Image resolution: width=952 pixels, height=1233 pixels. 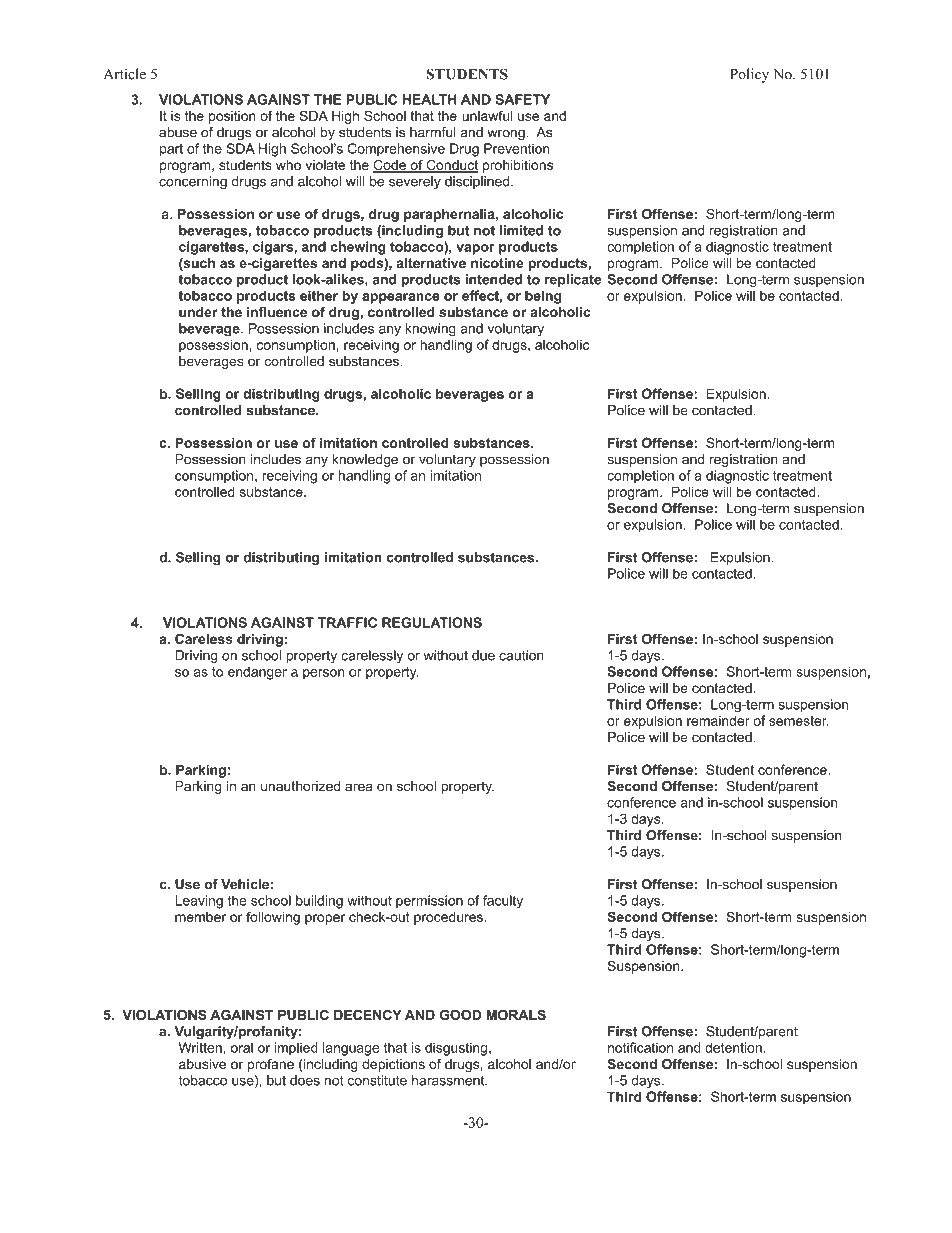 What do you see at coordinates (718, 720) in the document?
I see `remainder` at bounding box center [718, 720].
